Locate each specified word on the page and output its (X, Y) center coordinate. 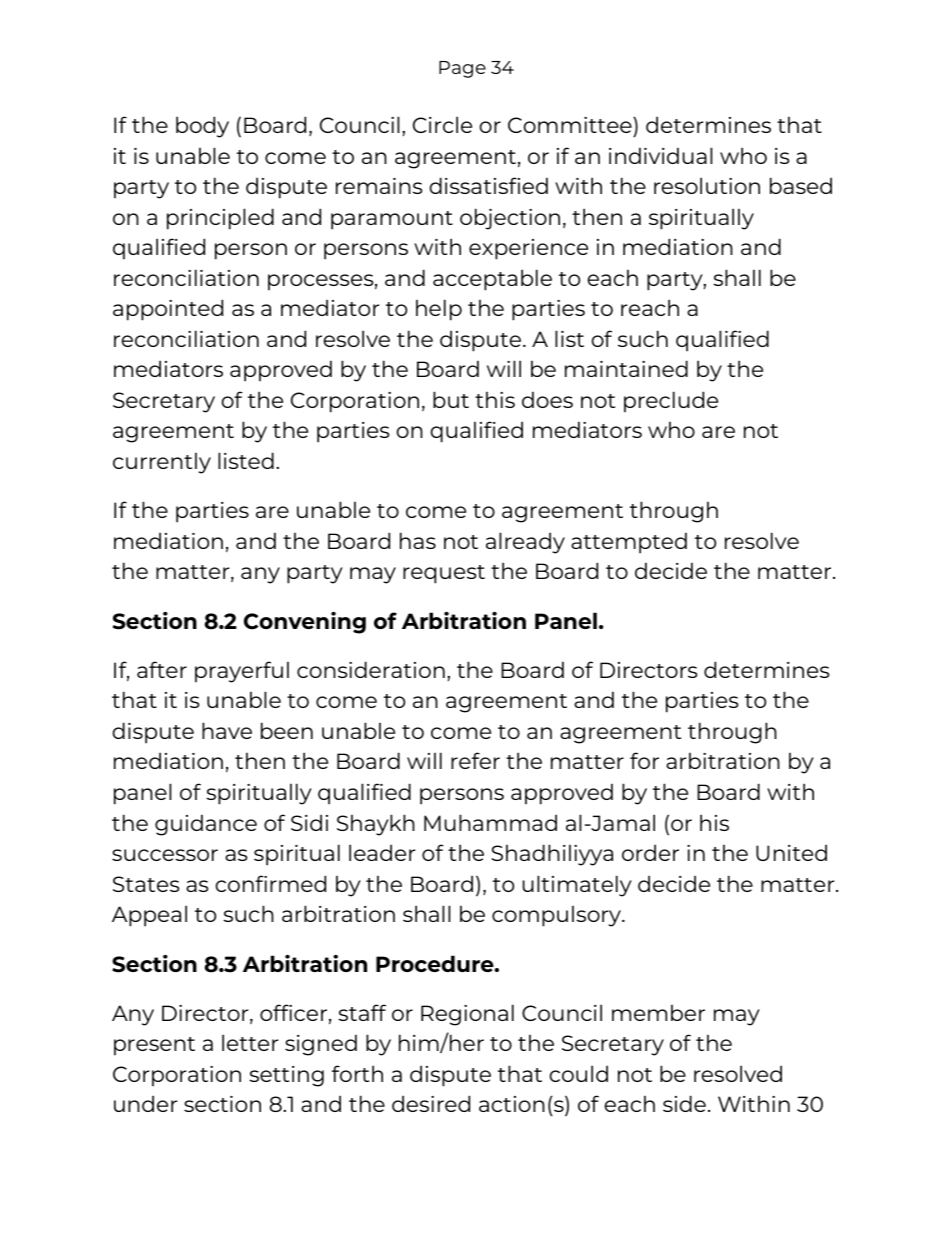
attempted (629, 543)
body (202, 127)
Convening (305, 623)
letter (250, 1042)
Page (462, 69)
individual (661, 155)
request (444, 574)
